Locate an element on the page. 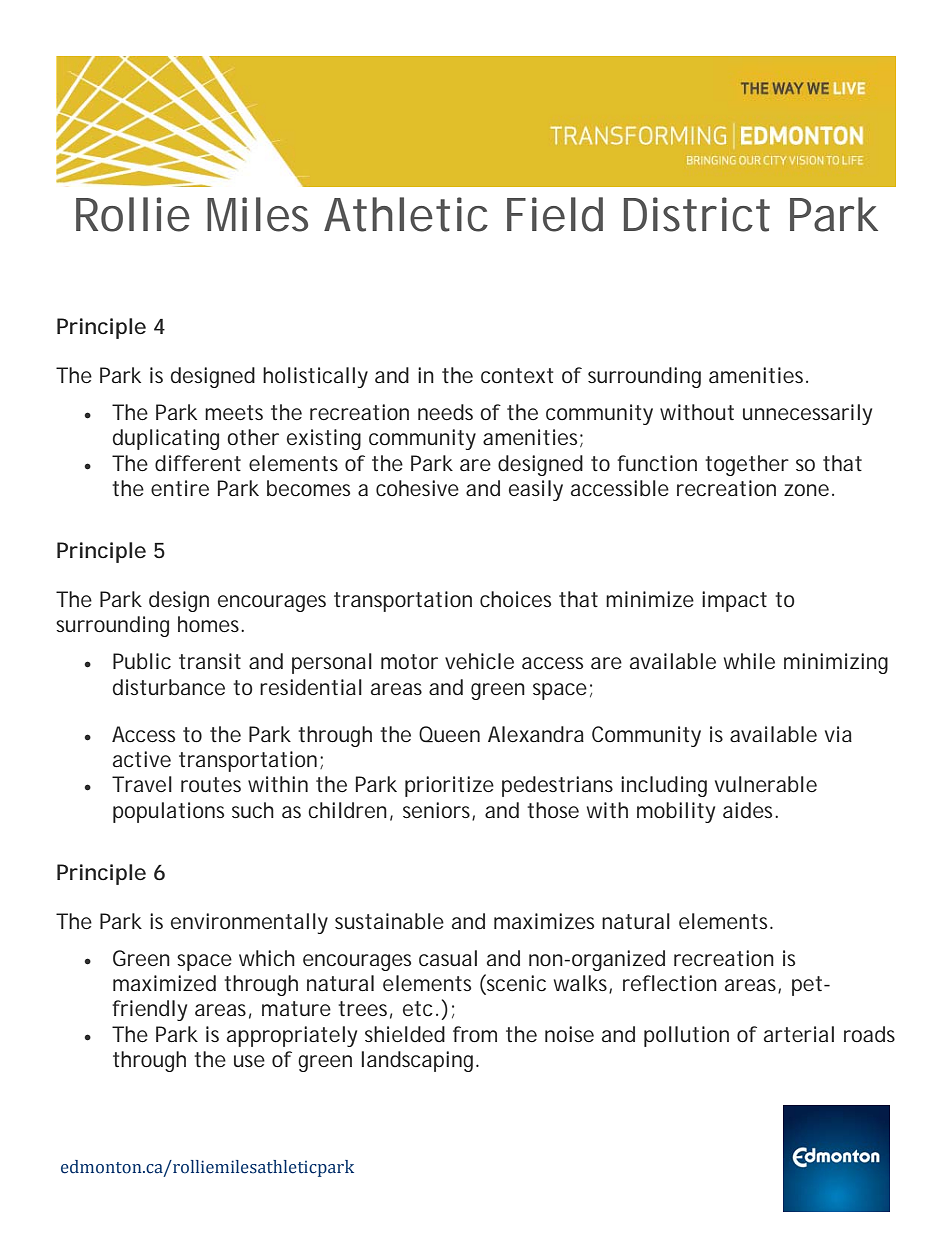 The height and width of the document is (1233, 952). environmentally is located at coordinates (249, 923).
